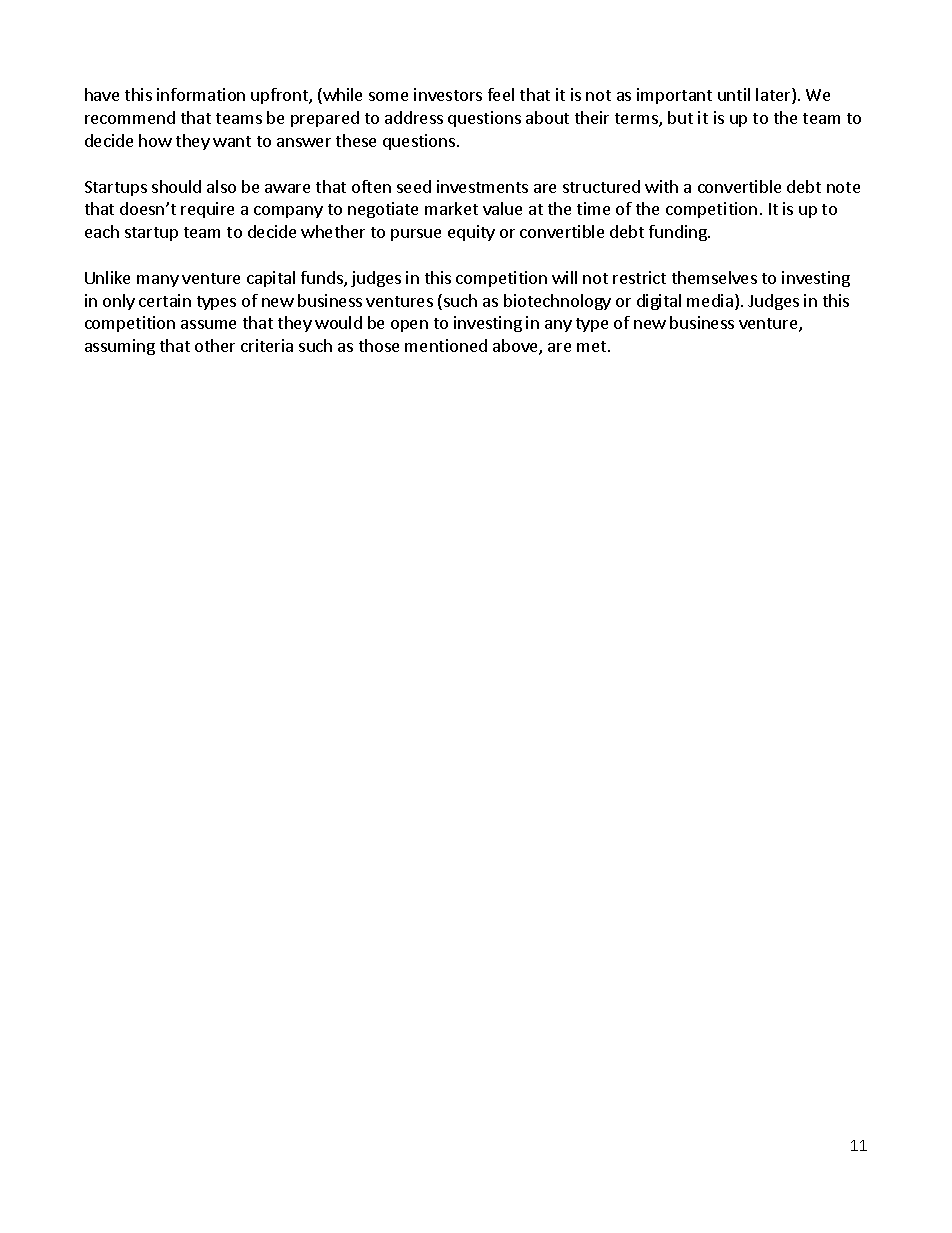 This page has height=1233, width=952. I want to click on many, so click(158, 281).
